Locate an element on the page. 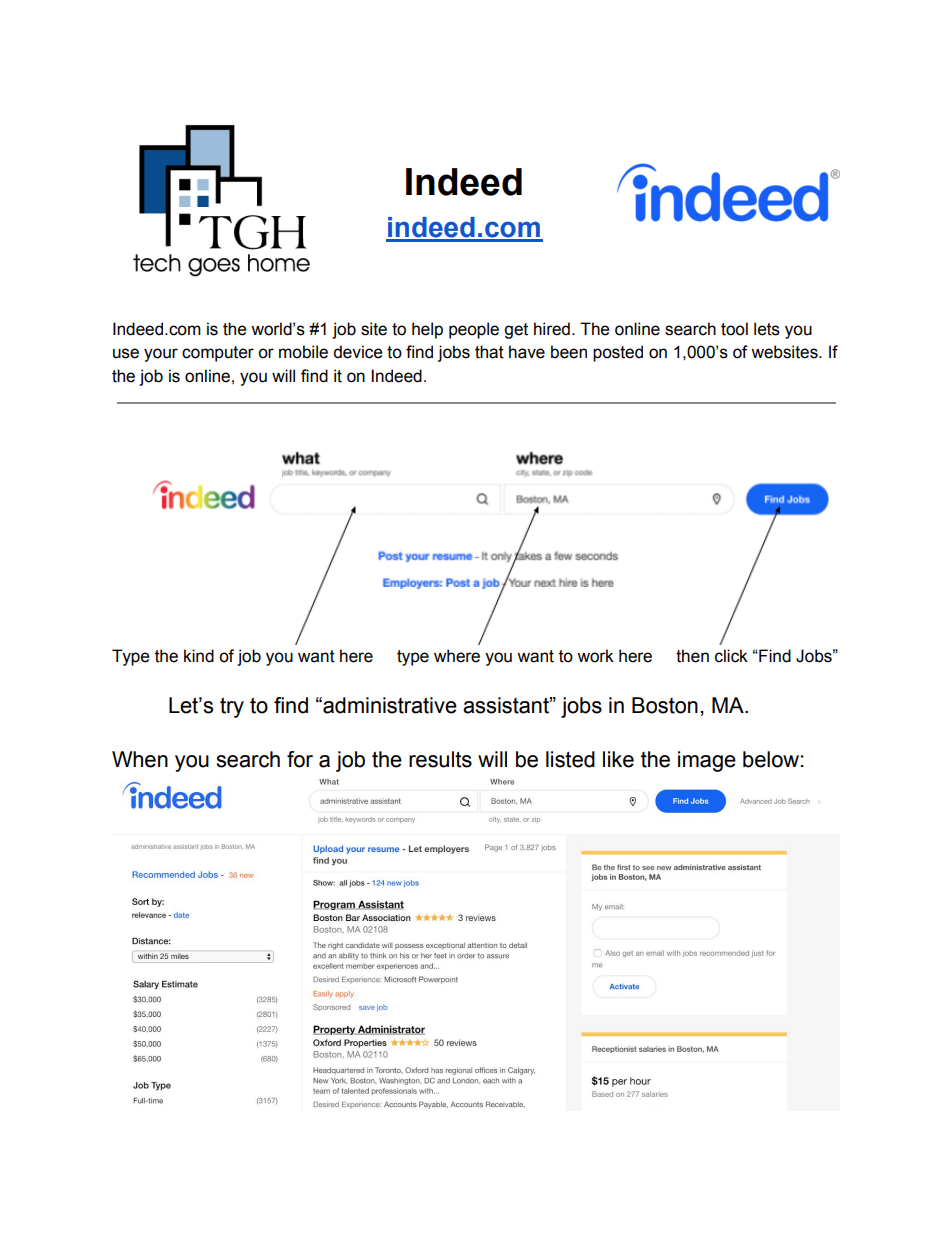  your is located at coordinates (161, 355).
